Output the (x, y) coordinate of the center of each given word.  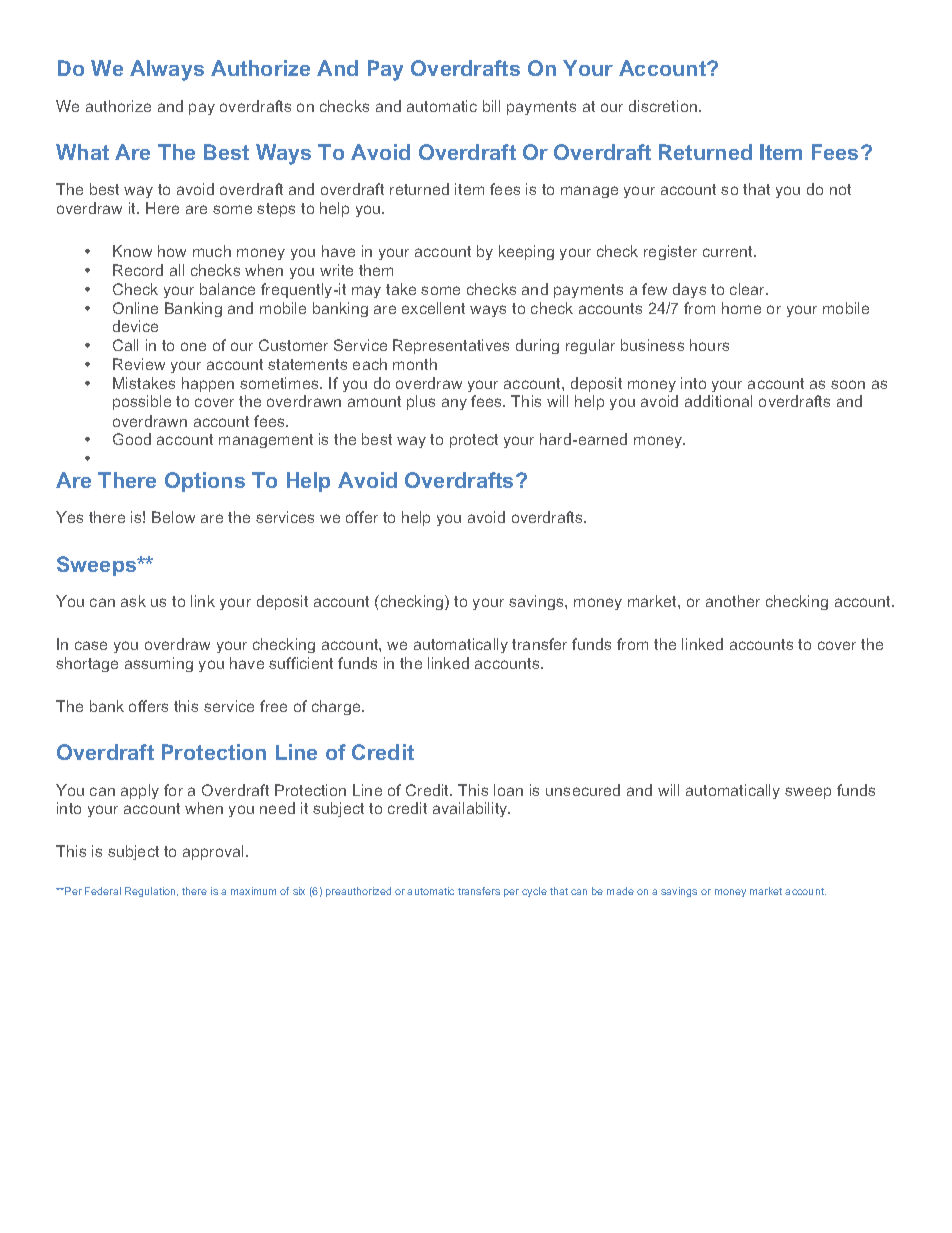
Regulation (151, 892)
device (135, 326)
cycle (534, 892)
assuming (159, 664)
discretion (663, 106)
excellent (433, 308)
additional (718, 401)
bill (491, 106)
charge (337, 707)
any (454, 404)
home (741, 308)
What (82, 152)
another (733, 601)
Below (173, 517)
